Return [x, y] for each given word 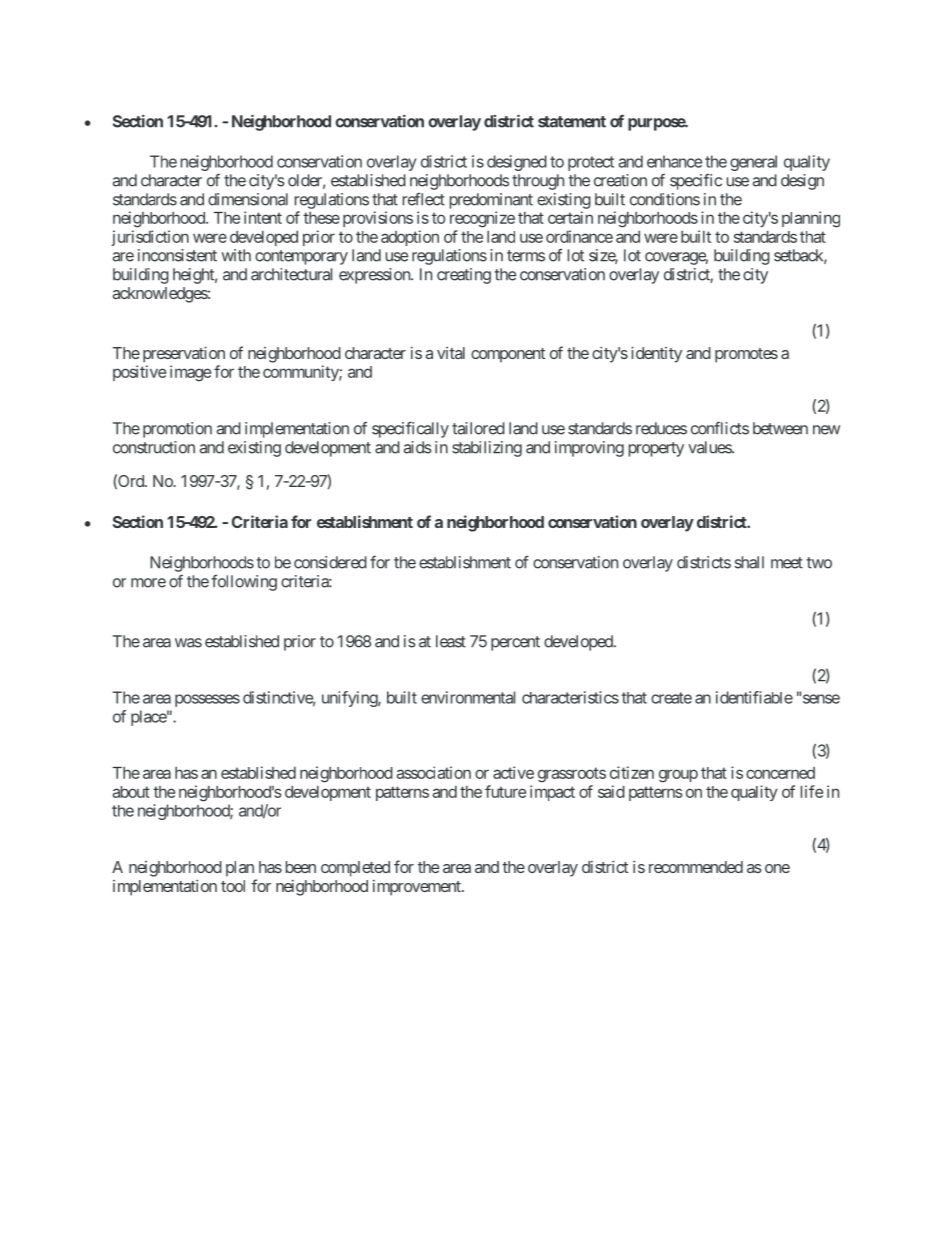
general [753, 163]
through [538, 182]
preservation [184, 354]
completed [355, 869]
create [671, 698]
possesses [207, 700]
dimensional [248, 199]
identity [656, 354]
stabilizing [487, 449]
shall [749, 562]
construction [154, 447]
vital [451, 353]
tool [233, 886]
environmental [468, 697]
